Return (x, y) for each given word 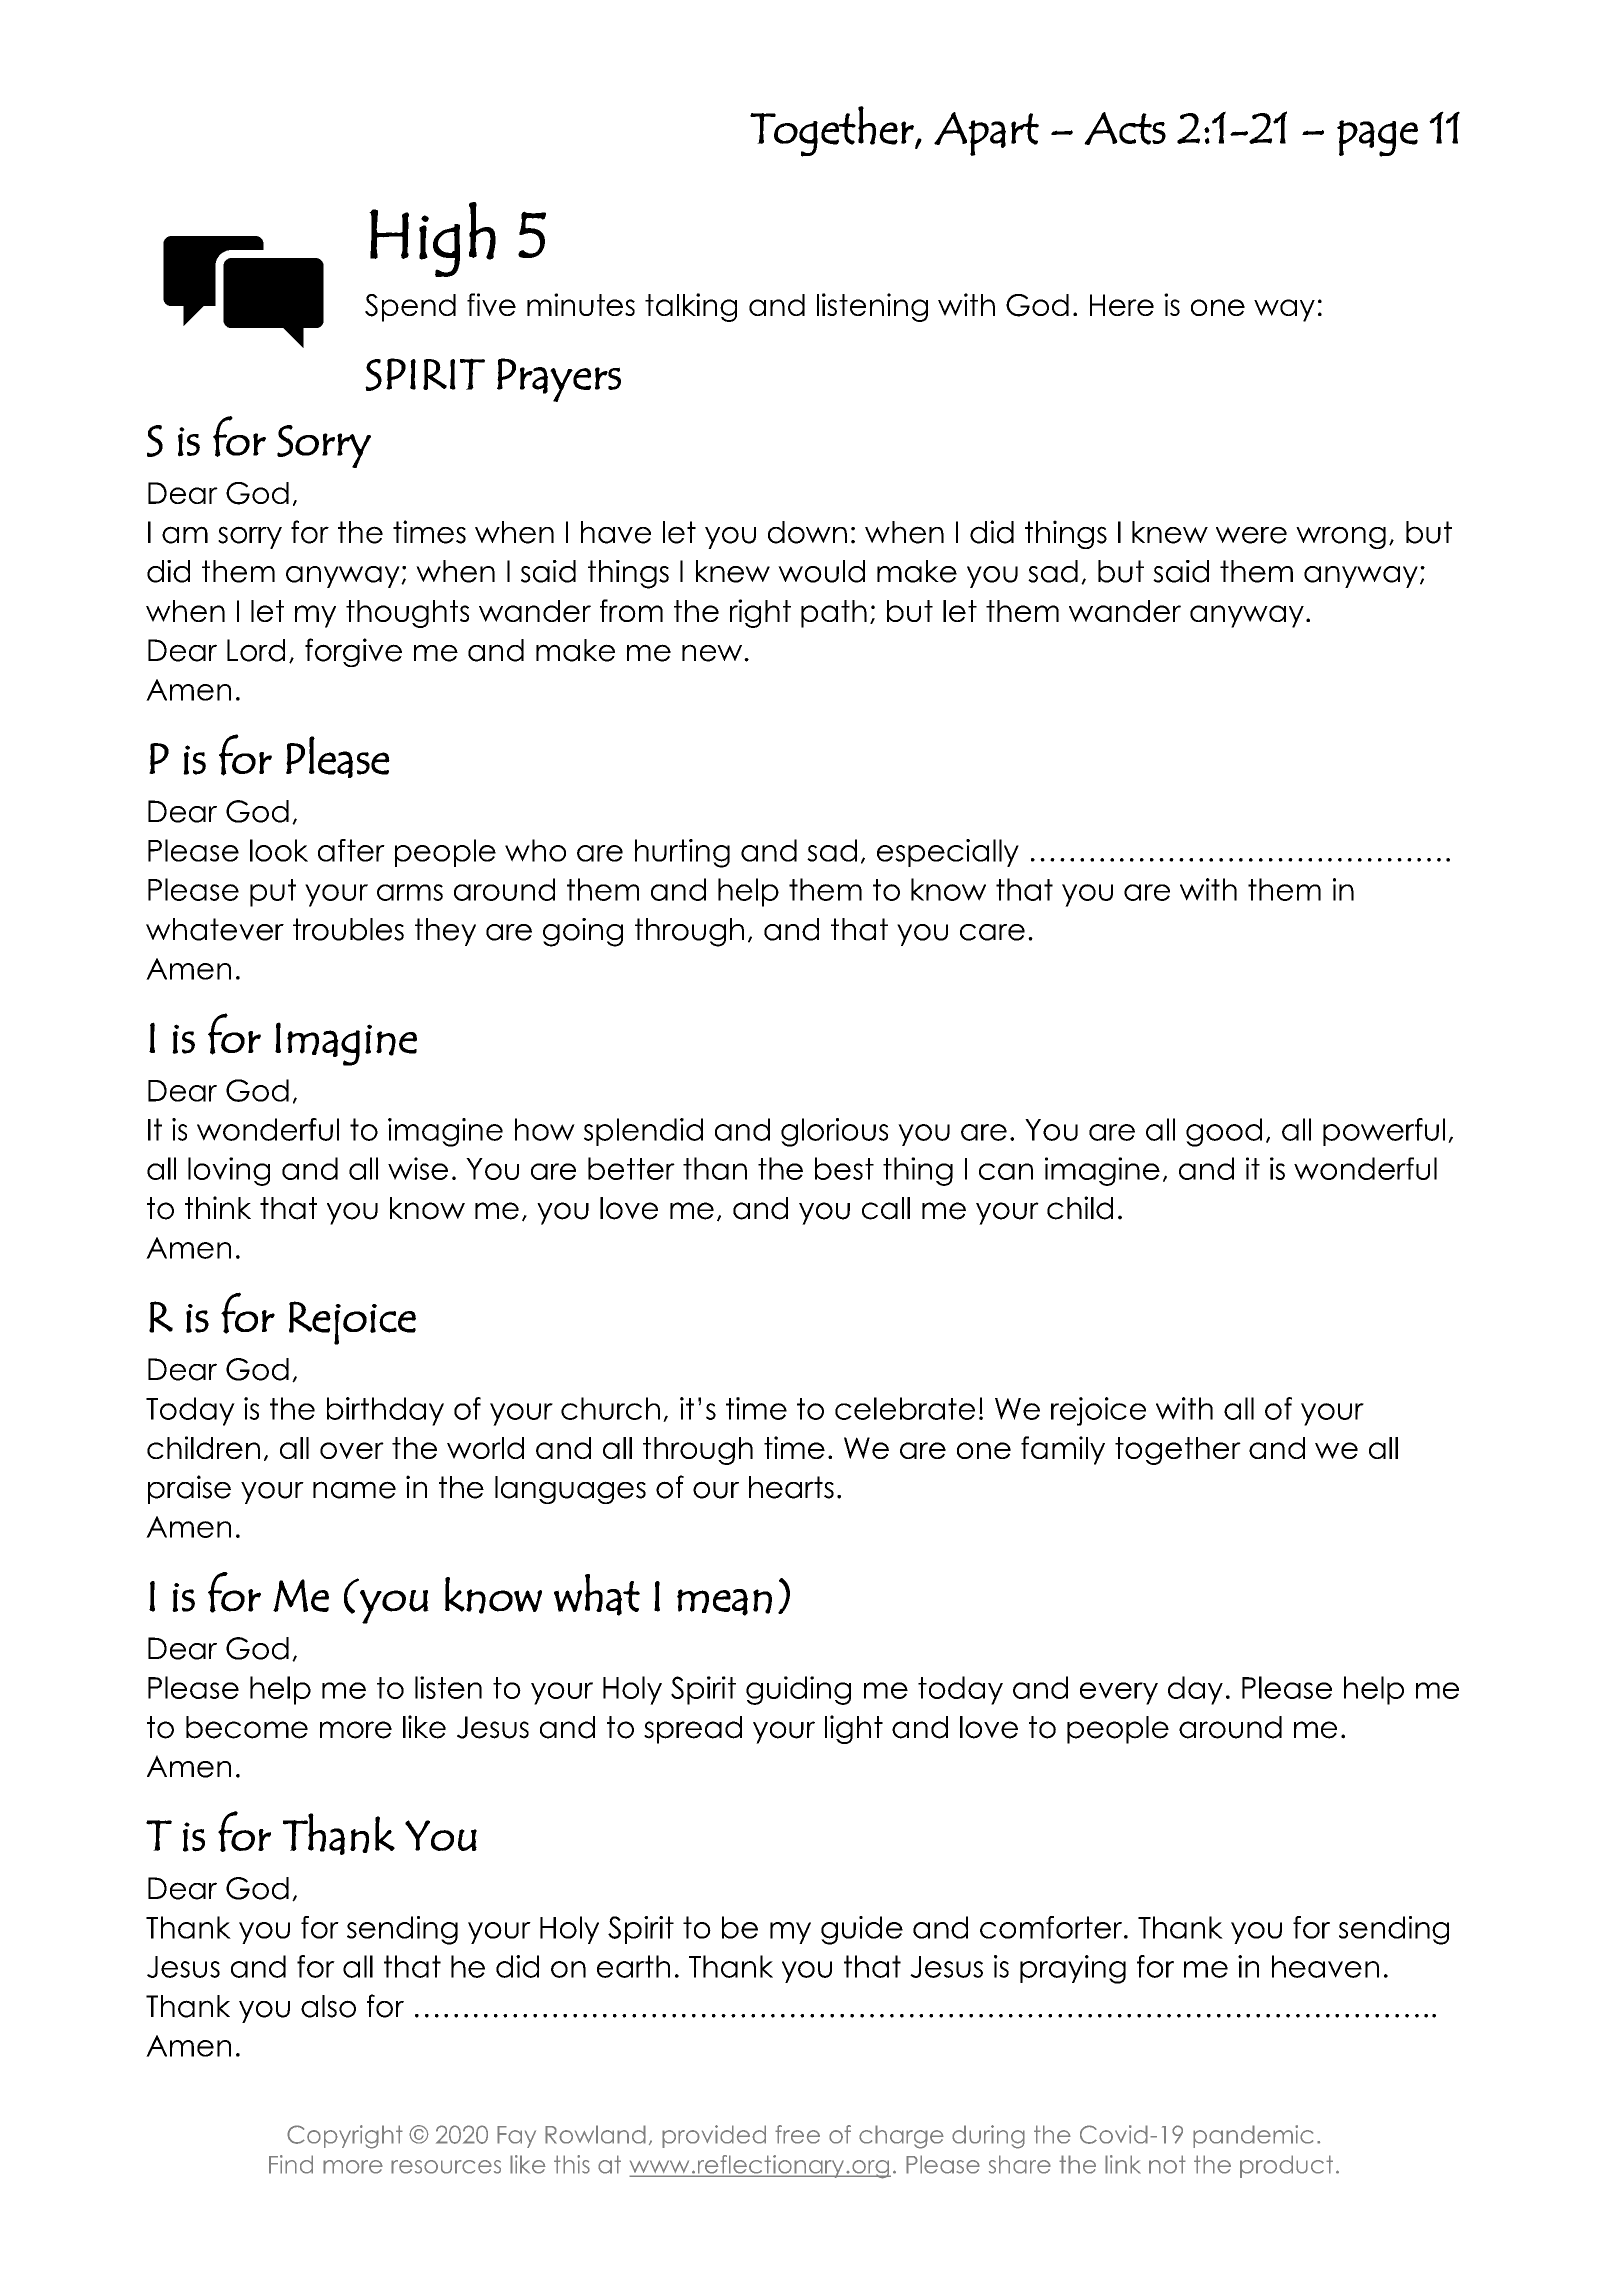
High (432, 239)
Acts (1125, 128)
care (992, 932)
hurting (682, 853)
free (797, 2134)
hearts (791, 1487)
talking (691, 307)
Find (291, 2164)
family (1063, 1450)
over (352, 1450)
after (351, 850)
